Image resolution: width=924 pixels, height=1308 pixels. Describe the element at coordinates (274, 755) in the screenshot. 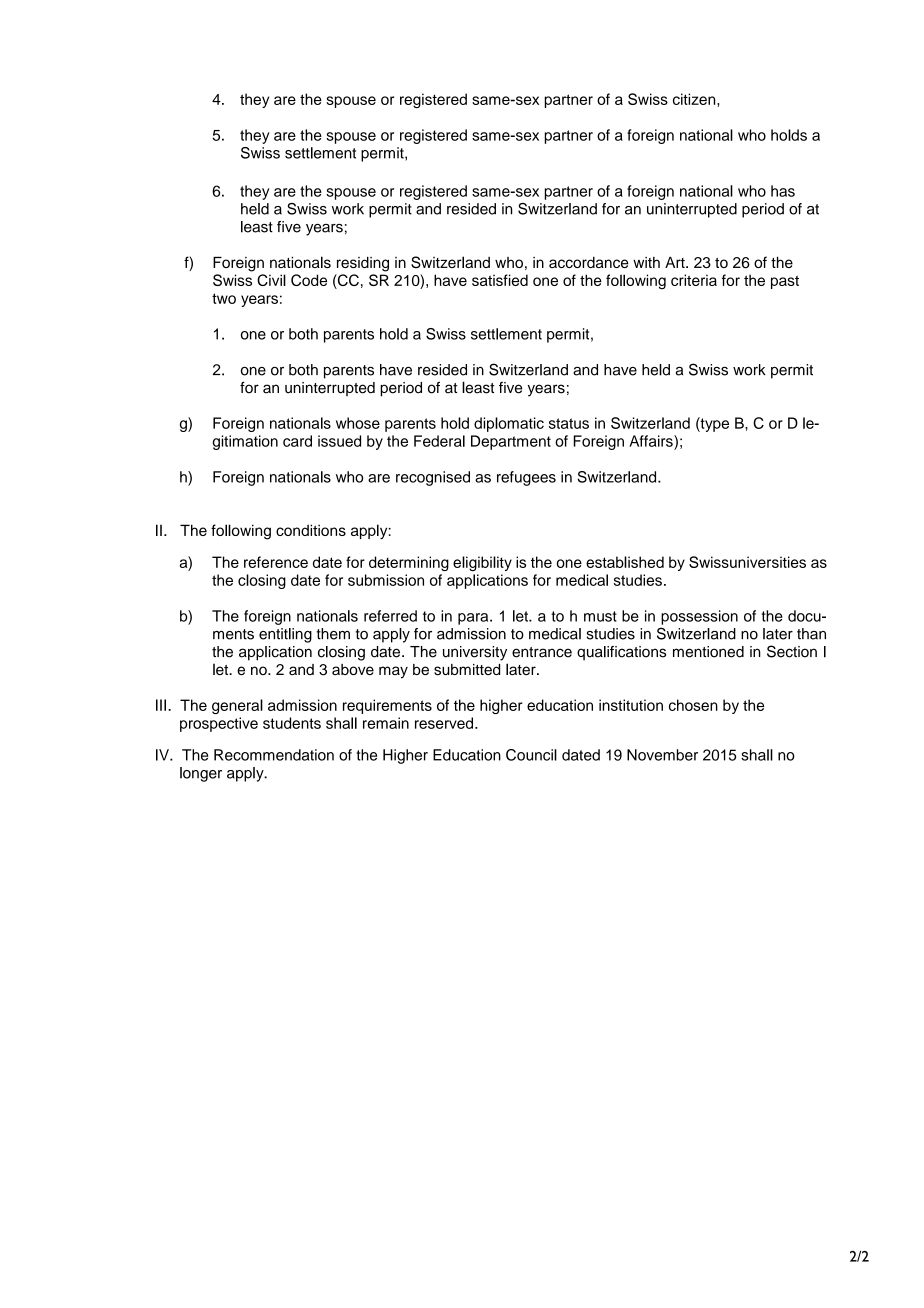

I see `Recommendation` at that location.
